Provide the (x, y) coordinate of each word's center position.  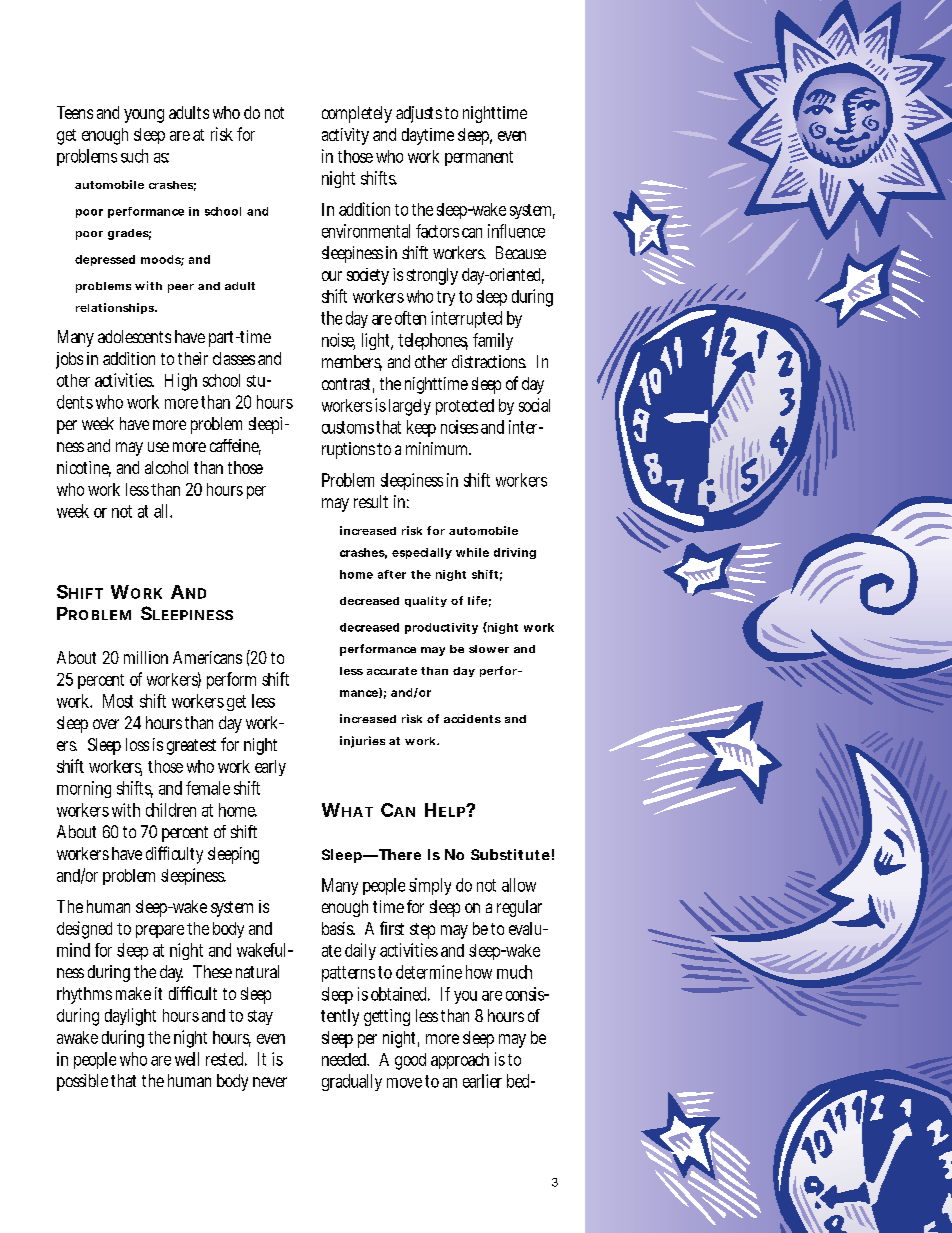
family (493, 341)
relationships (116, 308)
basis (338, 928)
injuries (362, 742)
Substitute (510, 854)
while (472, 552)
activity (345, 136)
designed (84, 930)
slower (489, 649)
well (187, 1059)
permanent (479, 158)
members (352, 363)
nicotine (84, 469)
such (134, 156)
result (371, 501)
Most (118, 701)
